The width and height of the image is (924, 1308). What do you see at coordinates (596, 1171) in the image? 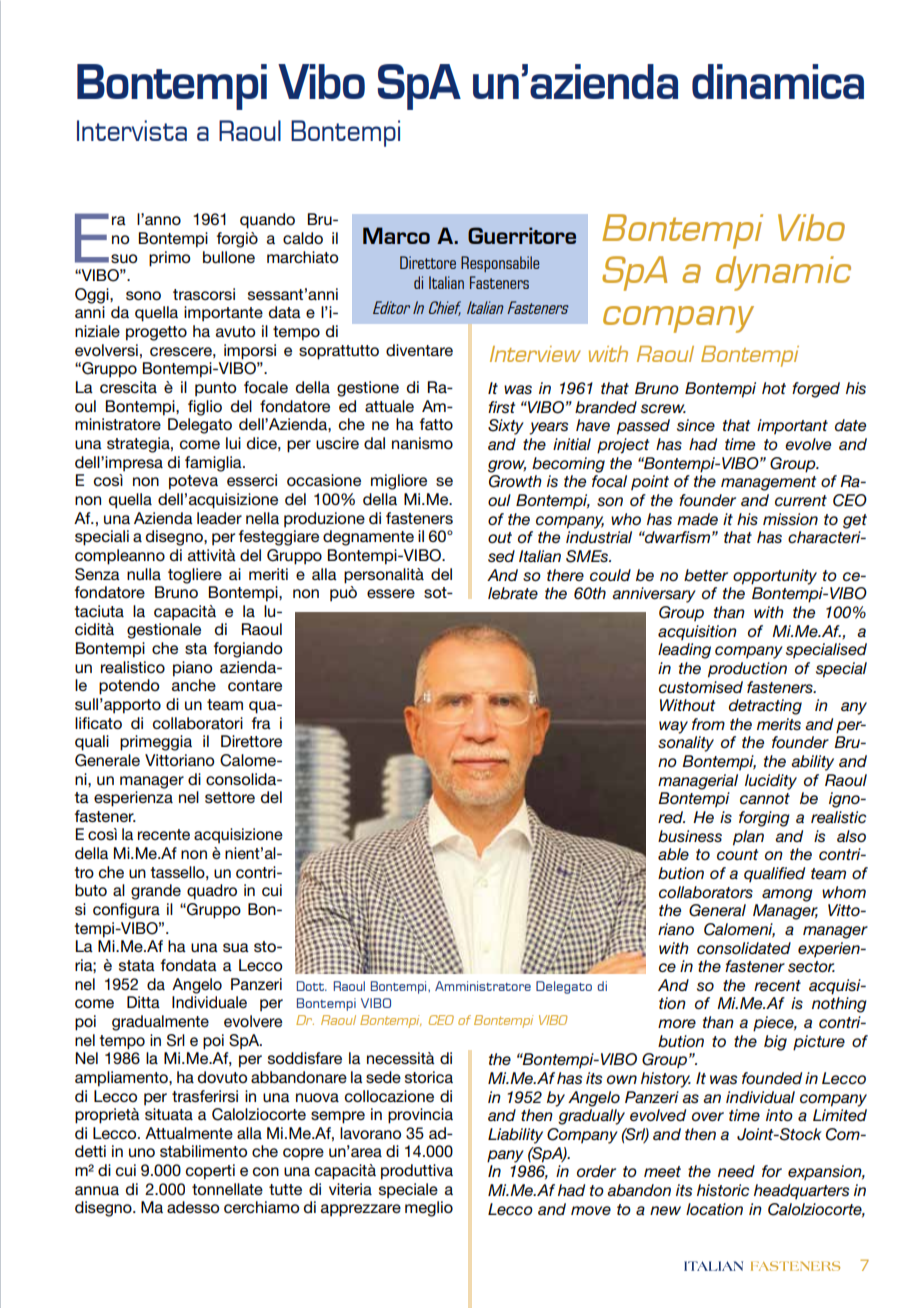
I see `order` at bounding box center [596, 1171].
